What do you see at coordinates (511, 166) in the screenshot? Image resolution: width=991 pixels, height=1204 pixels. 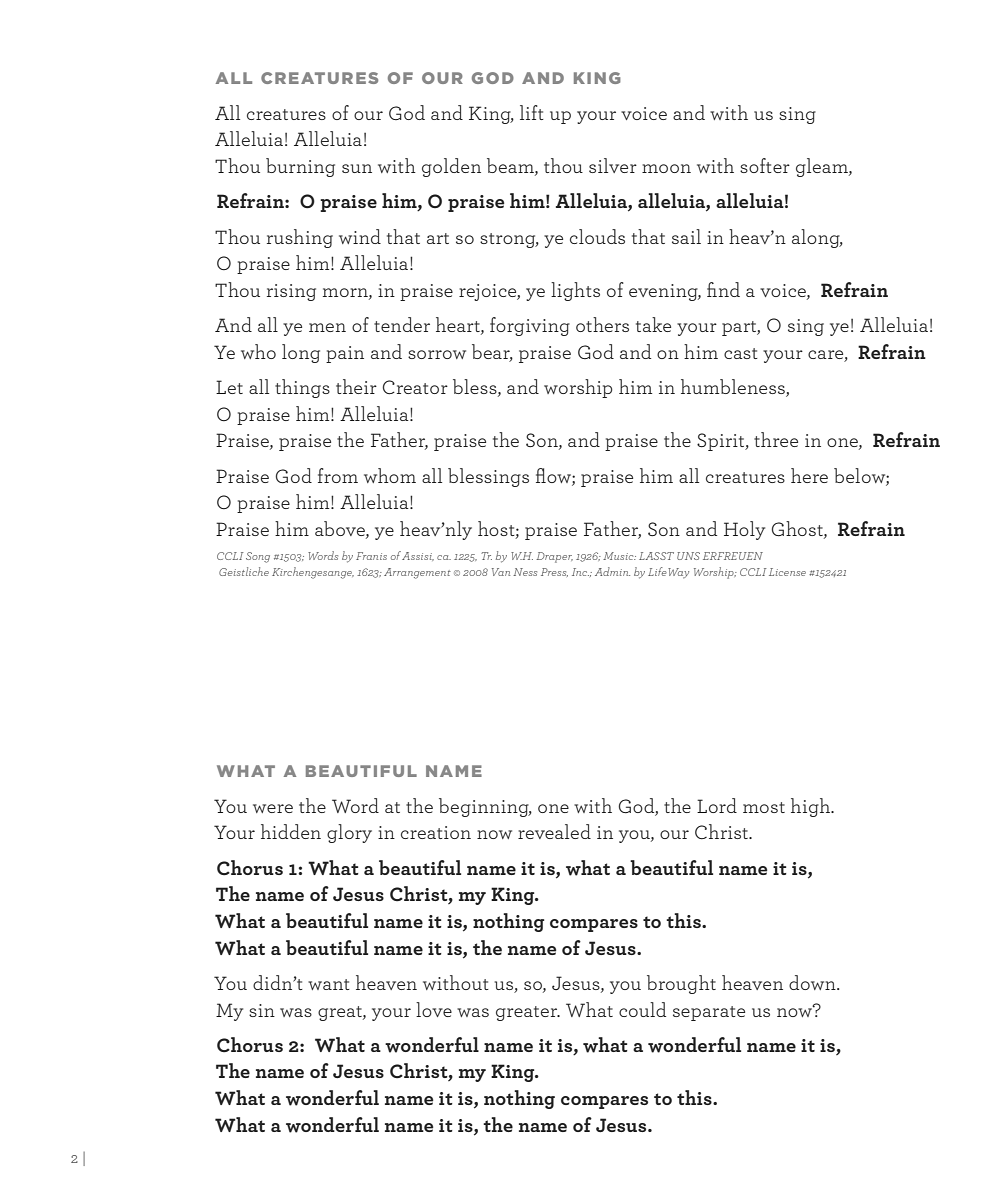 I see `beam` at bounding box center [511, 166].
